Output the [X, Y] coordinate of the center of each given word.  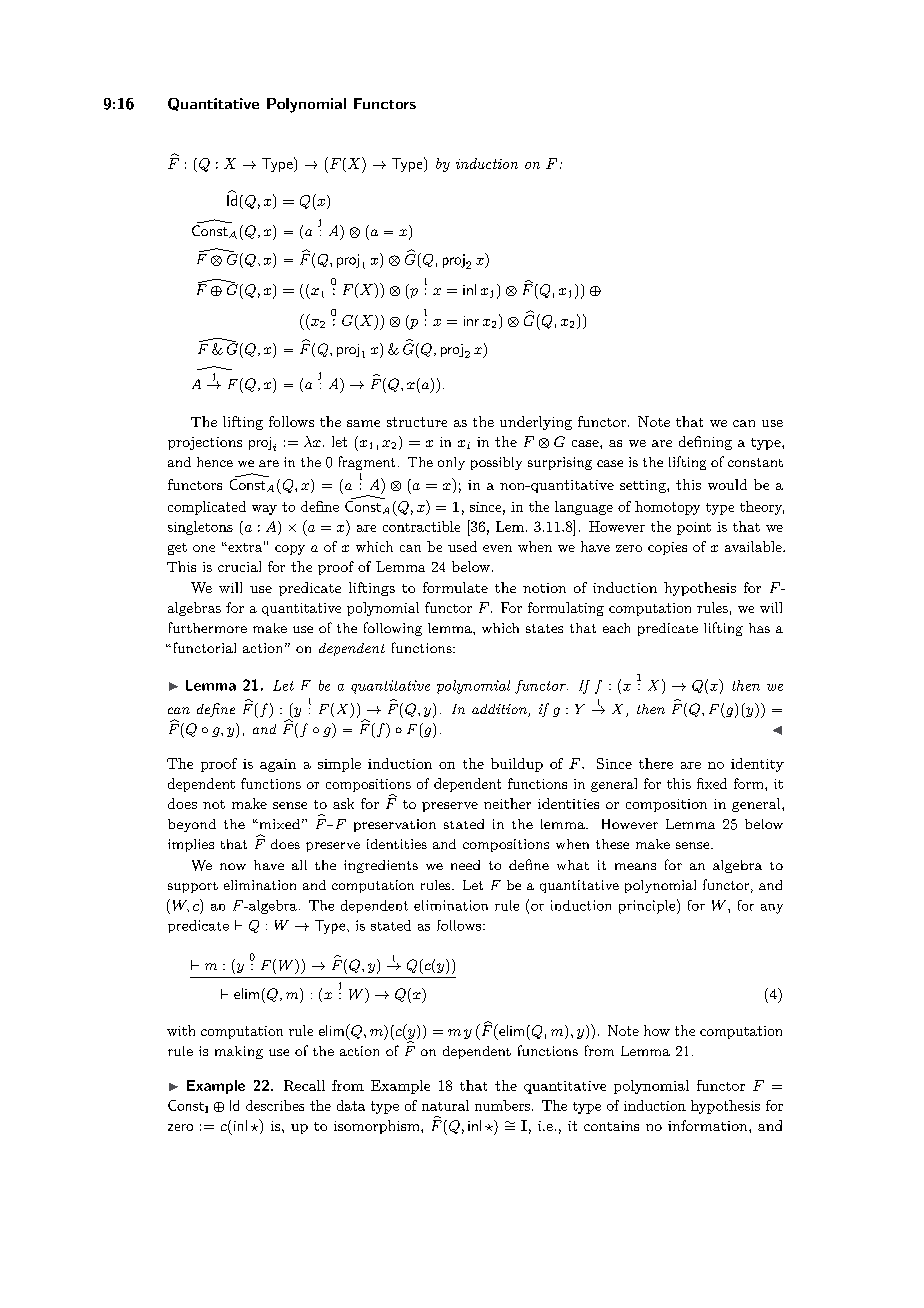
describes [275, 1105]
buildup [517, 765]
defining [705, 443]
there [656, 763]
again [278, 765]
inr [471, 321]
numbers [502, 1105]
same [363, 423]
